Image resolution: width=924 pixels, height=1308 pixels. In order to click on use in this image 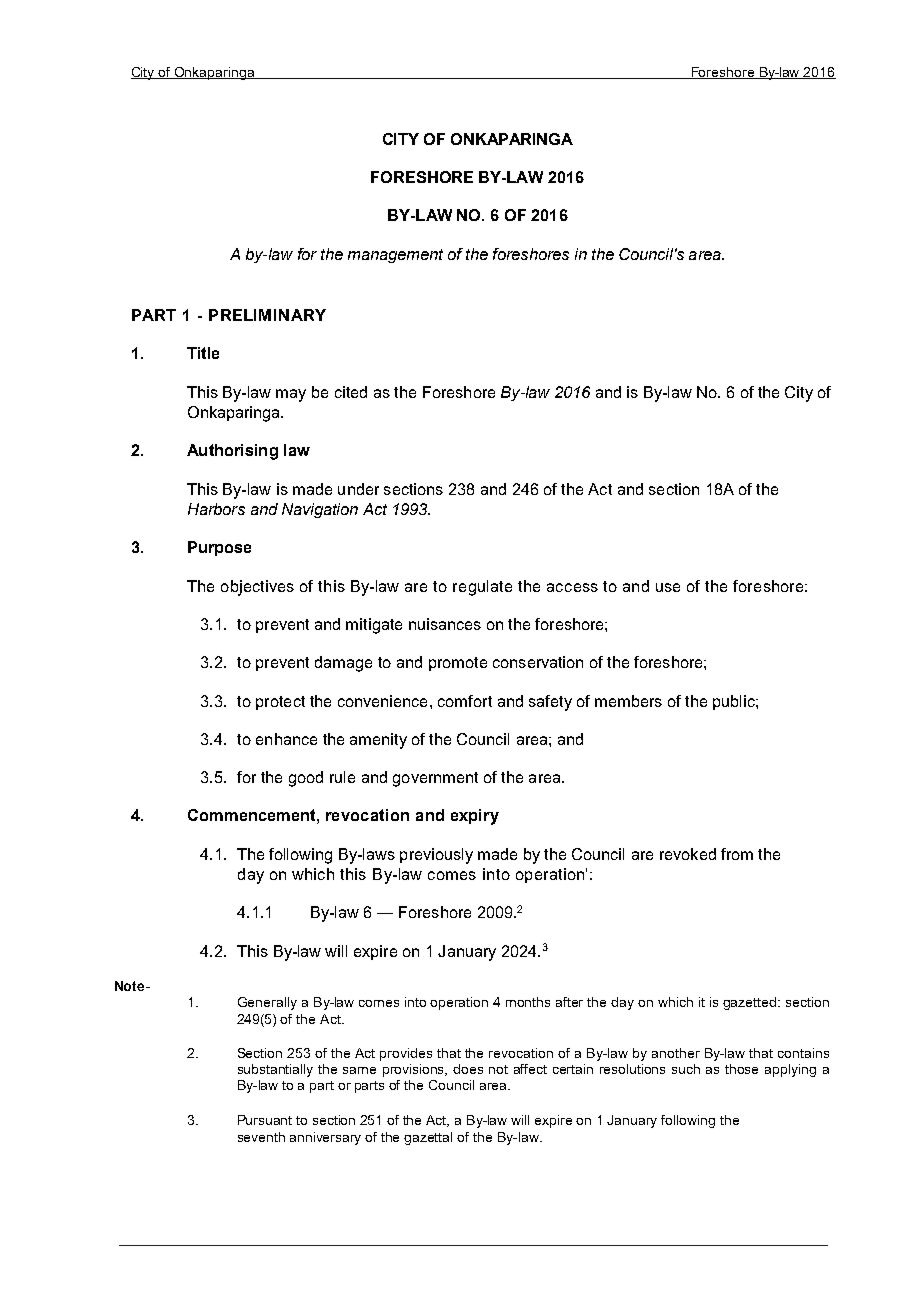, I will do `click(668, 587)`.
